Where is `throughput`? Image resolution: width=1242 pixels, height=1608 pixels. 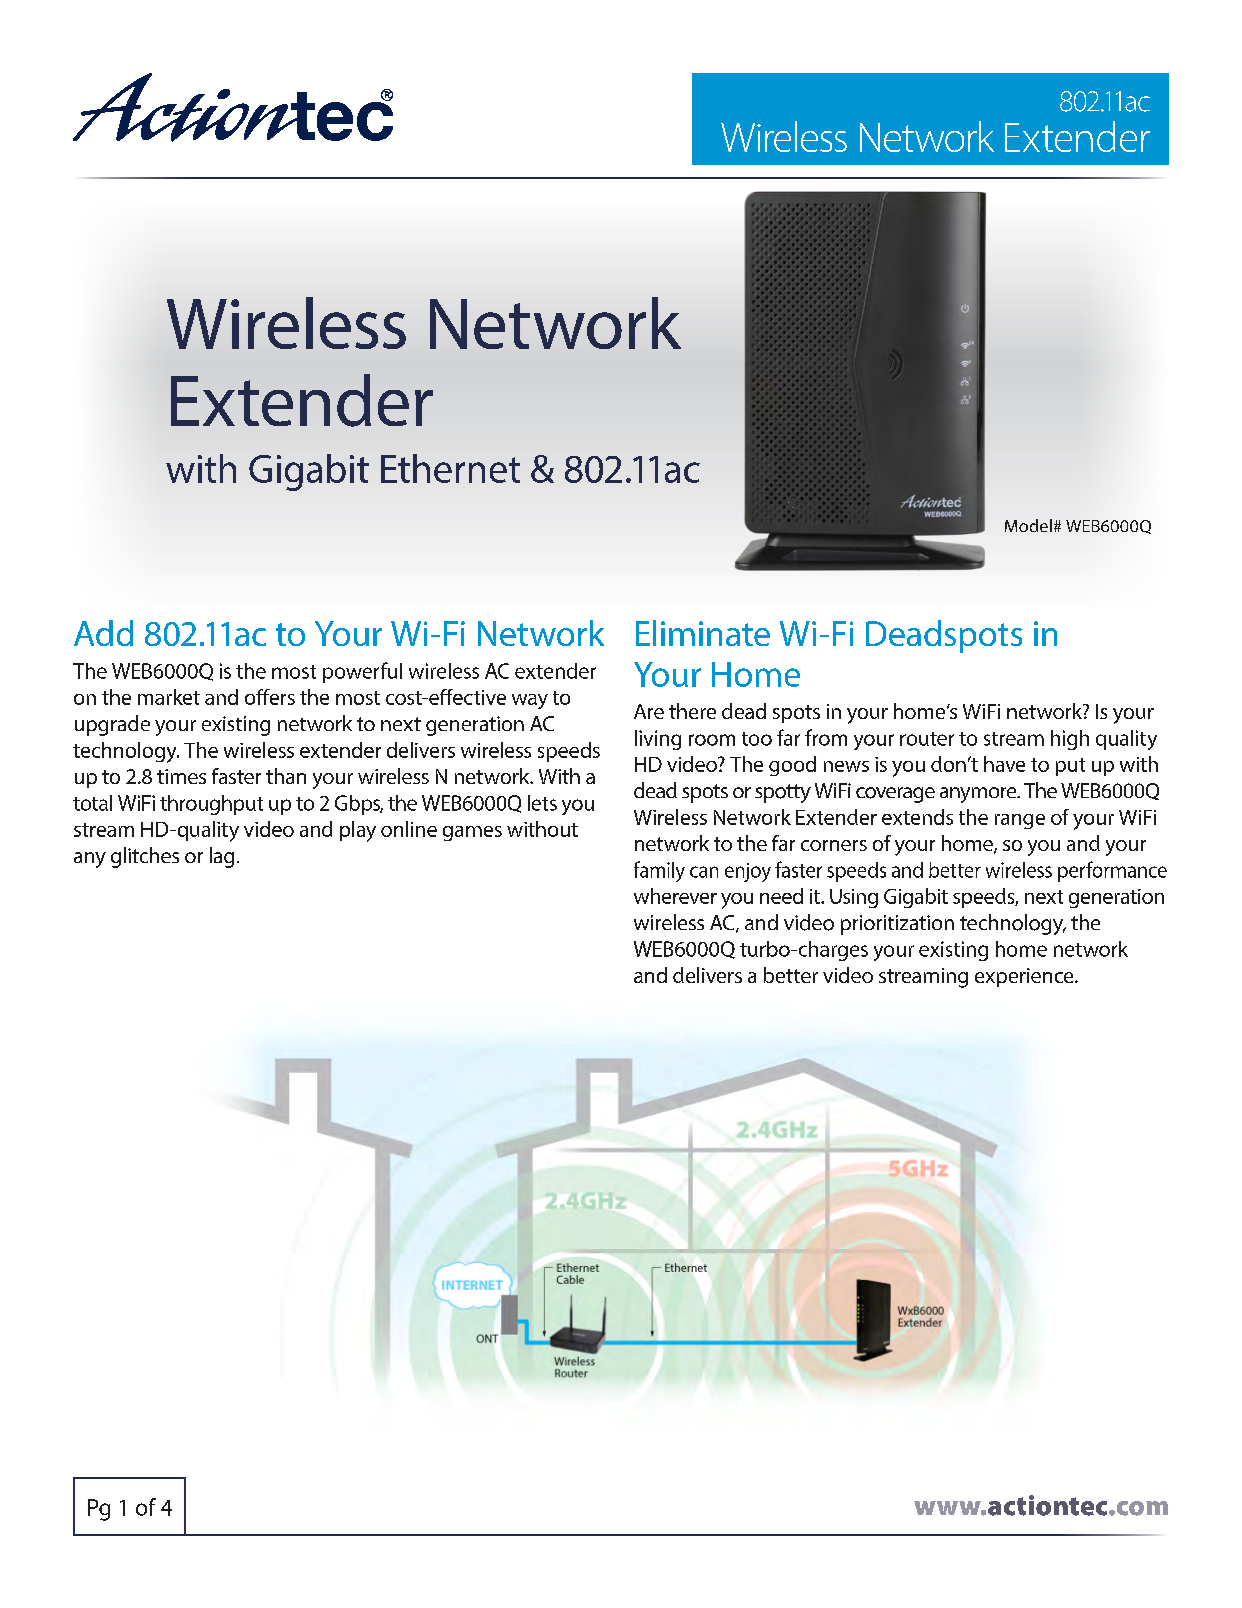 throughput is located at coordinates (211, 805).
